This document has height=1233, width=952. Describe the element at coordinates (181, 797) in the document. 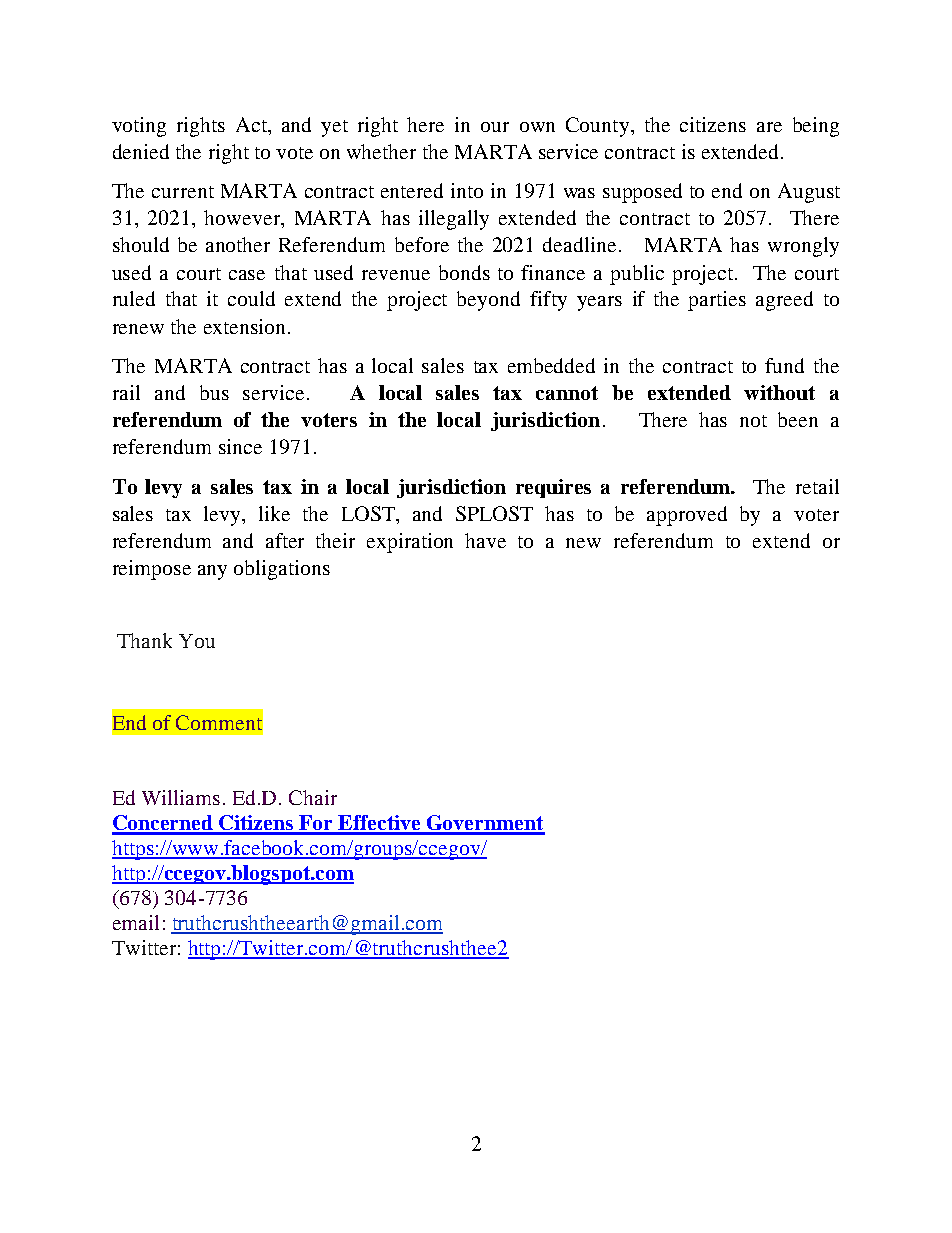

I see `Williams` at that location.
